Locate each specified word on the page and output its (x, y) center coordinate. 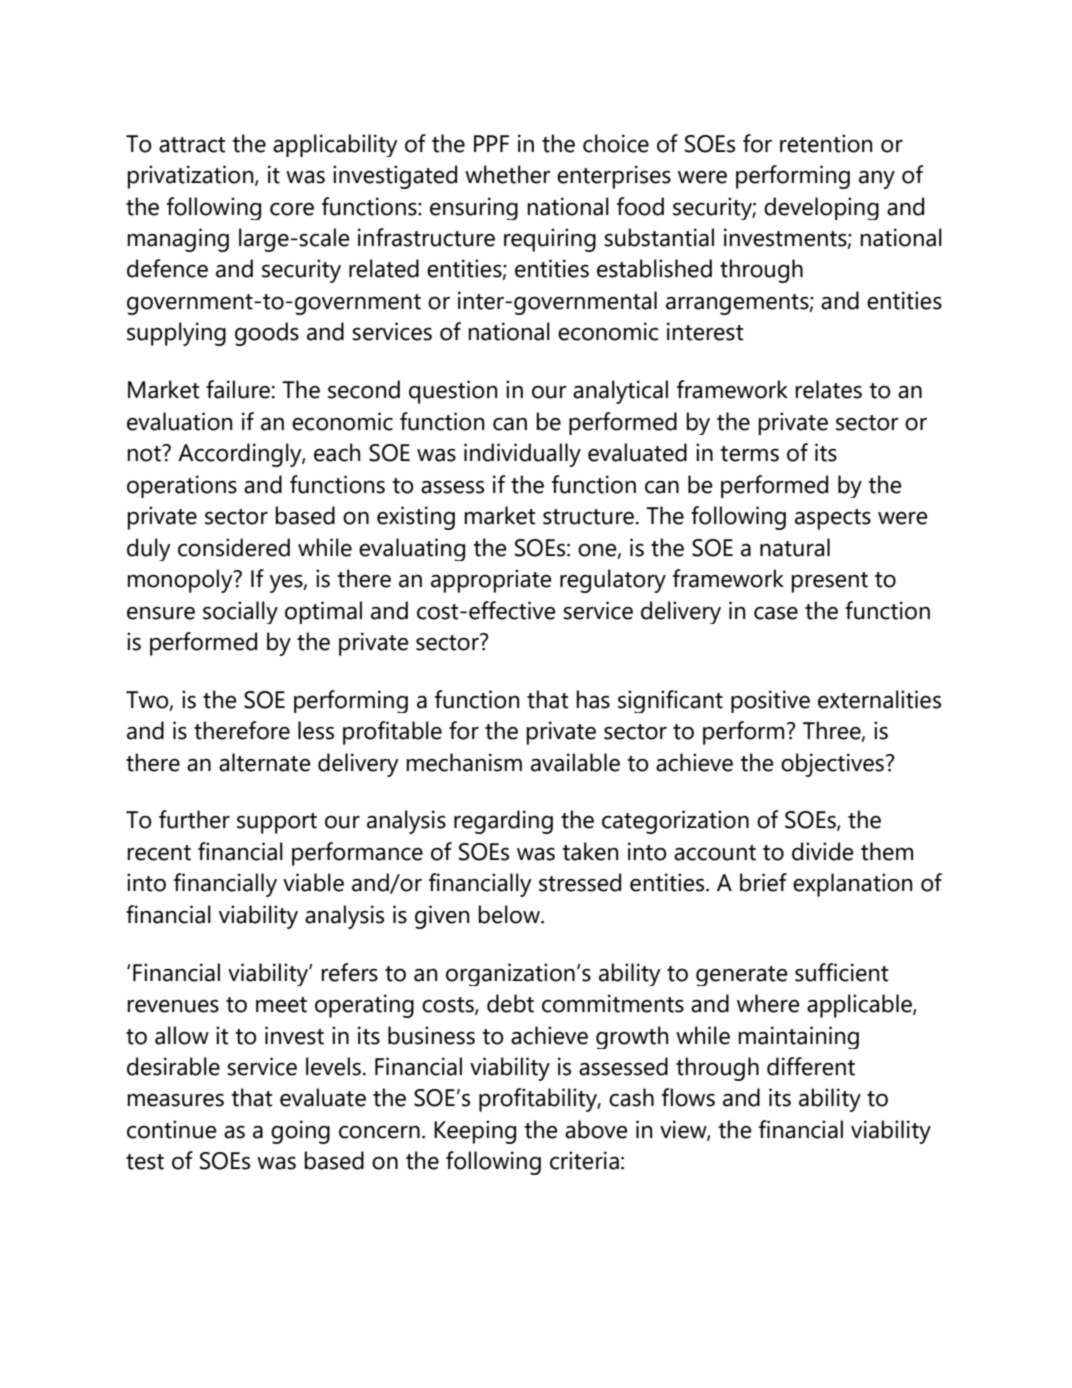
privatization (191, 177)
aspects (833, 519)
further (194, 819)
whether (508, 174)
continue (172, 1129)
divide (823, 851)
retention (826, 143)
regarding (503, 822)
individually (522, 455)
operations (182, 486)
